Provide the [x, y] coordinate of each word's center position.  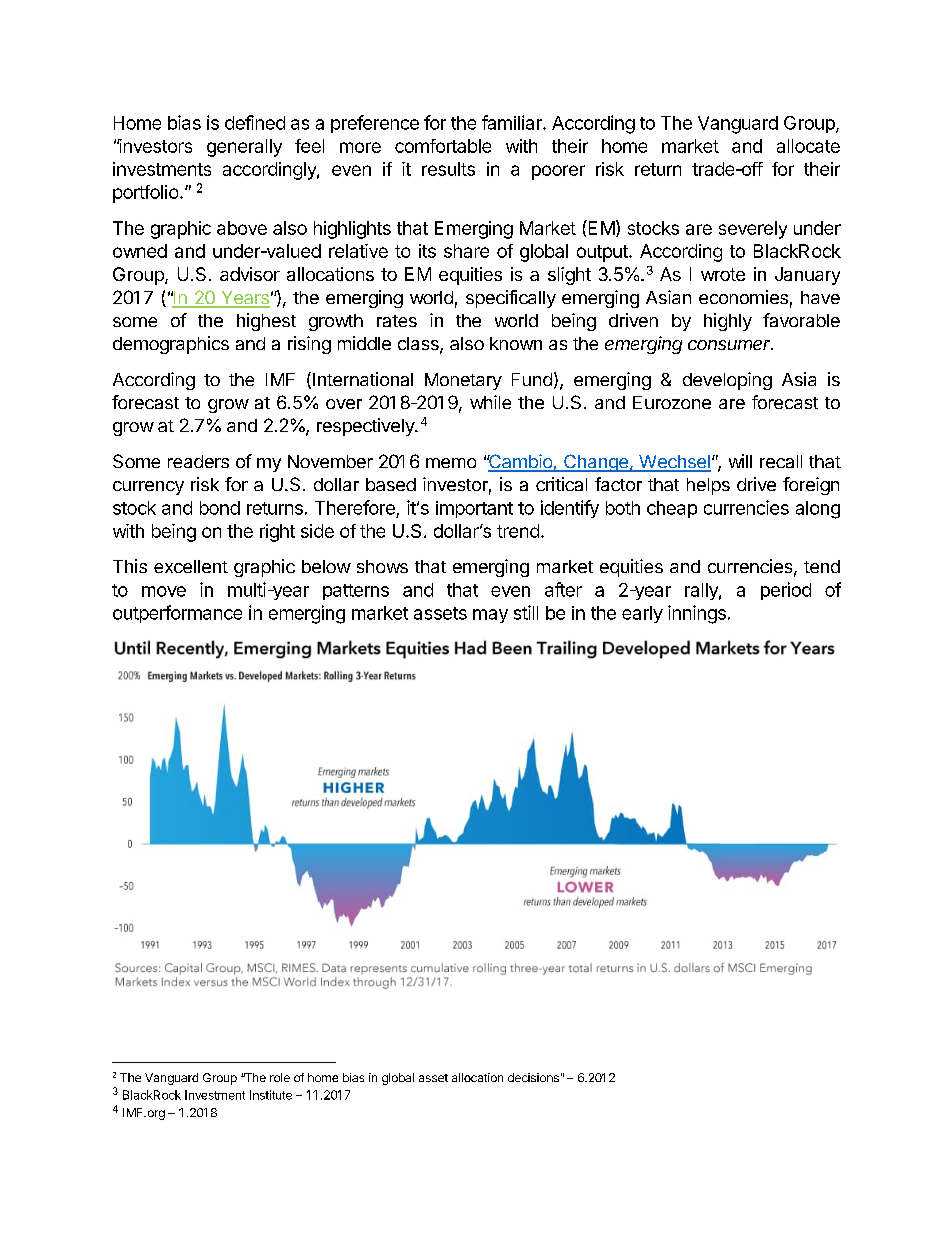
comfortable [443, 146]
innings [697, 614]
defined [255, 122]
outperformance [177, 614]
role [280, 1077]
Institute [271, 1095]
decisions [533, 1077]
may [490, 616]
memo [451, 463]
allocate [808, 146]
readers [198, 461]
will [740, 461]
